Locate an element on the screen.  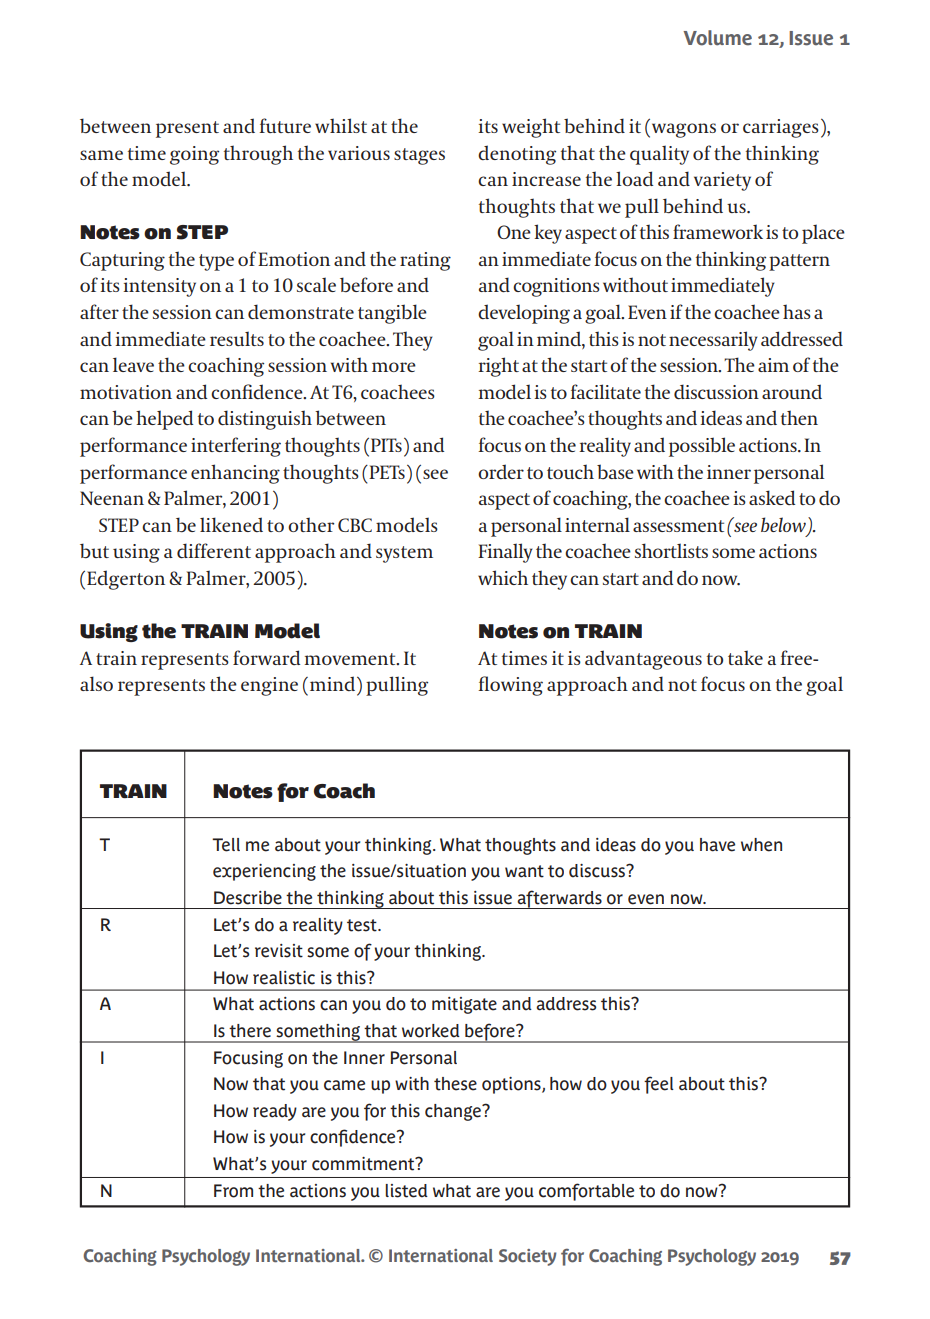
STEP is located at coordinates (202, 232).
